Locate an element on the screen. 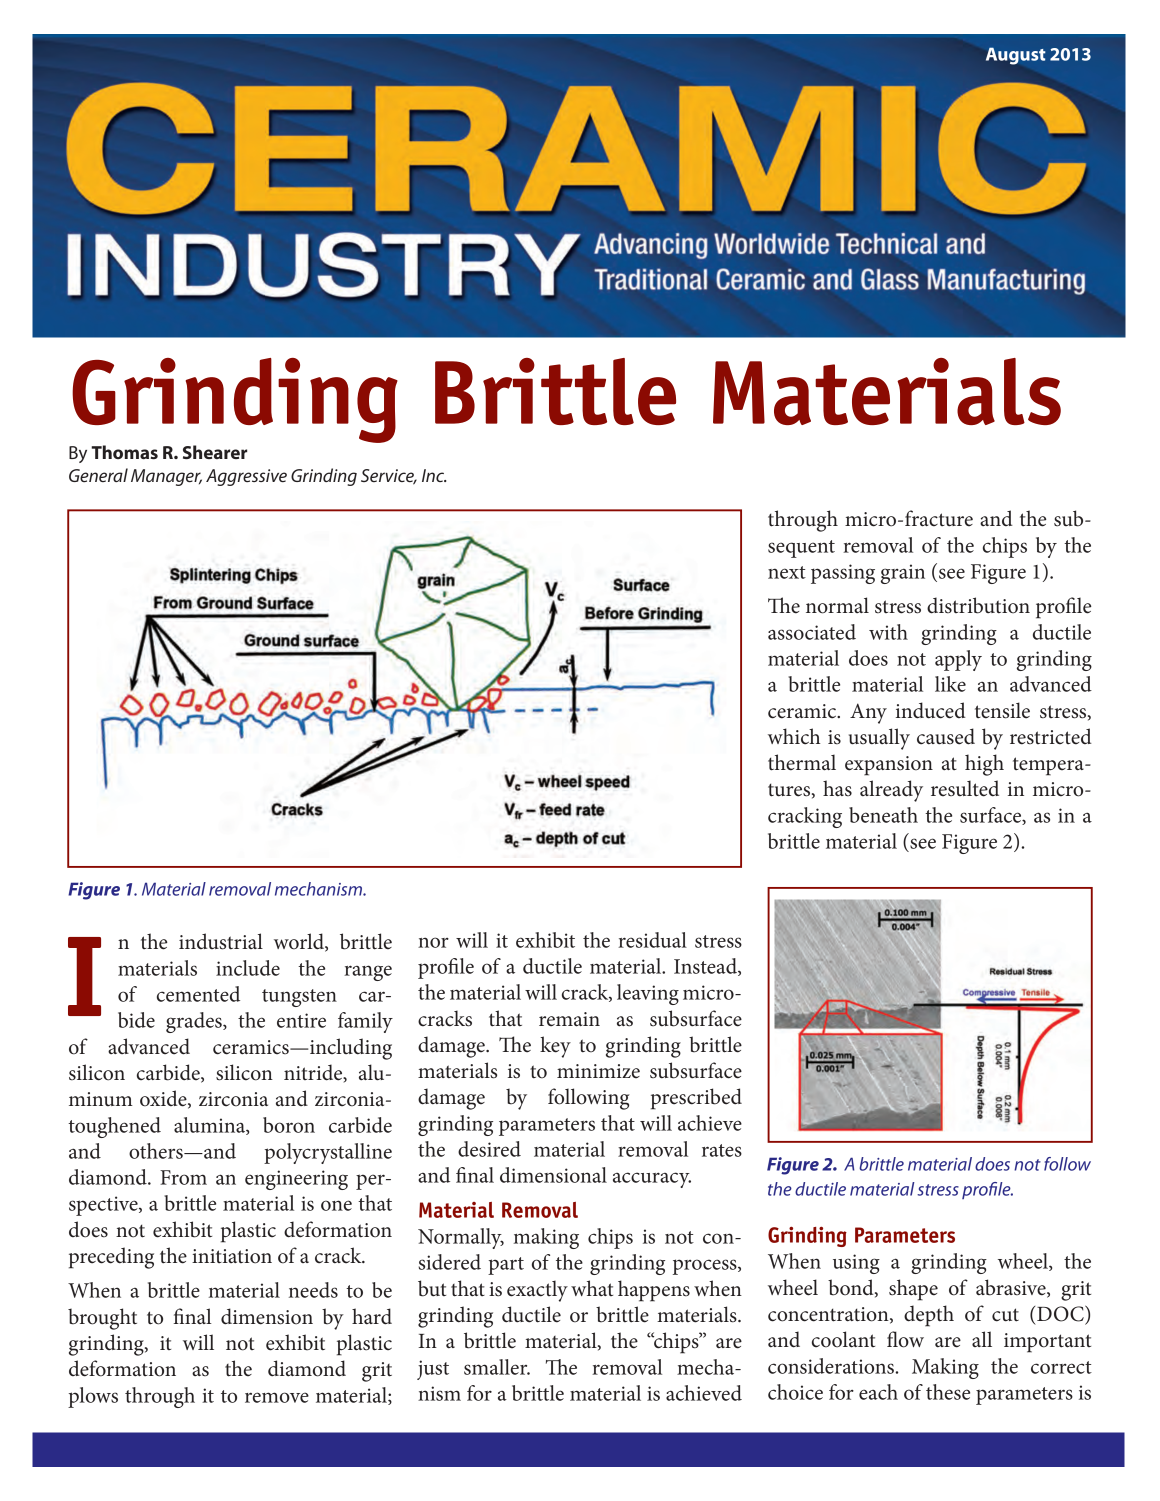  caused is located at coordinates (946, 736).
